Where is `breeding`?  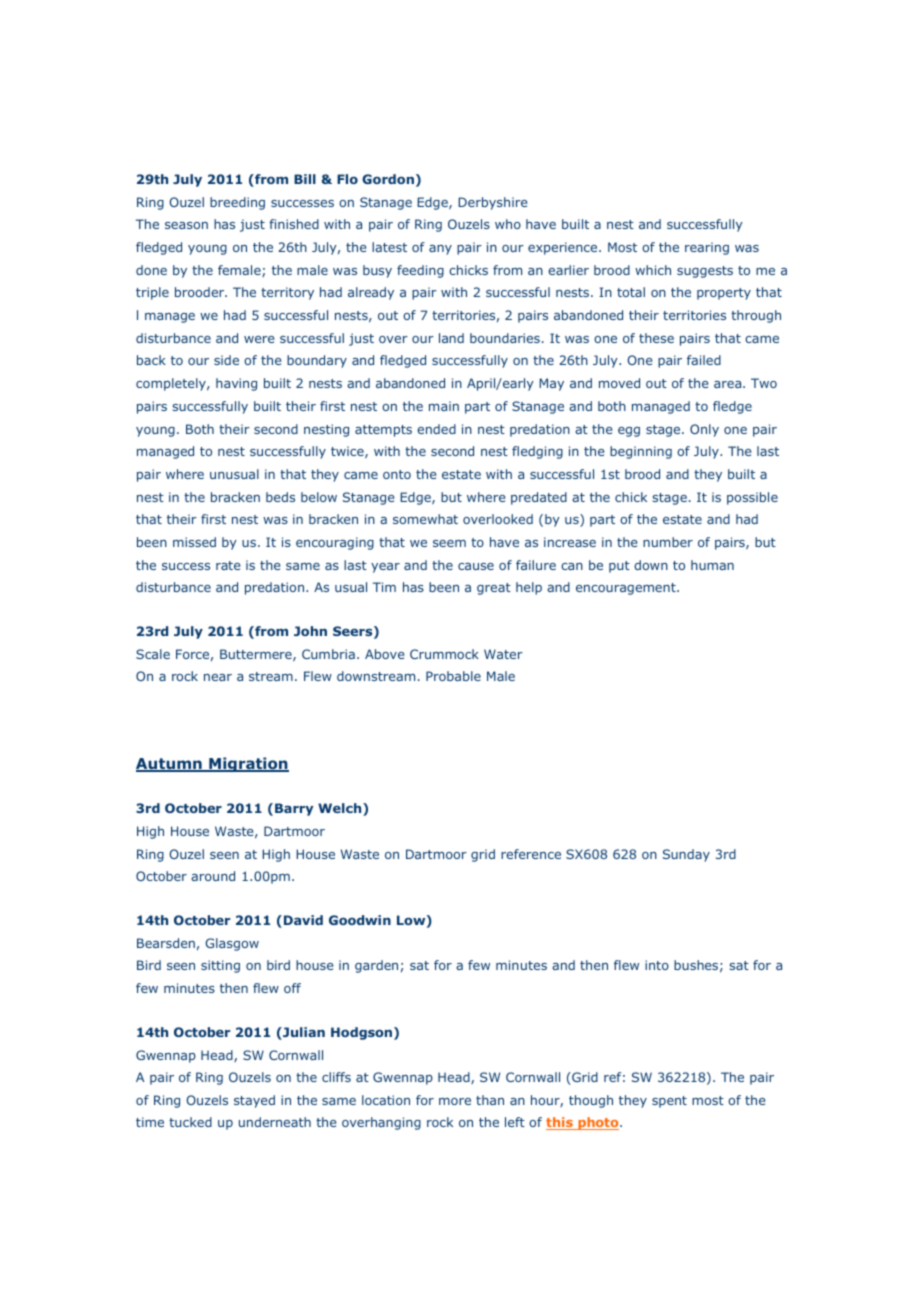
breeding is located at coordinates (237, 203).
